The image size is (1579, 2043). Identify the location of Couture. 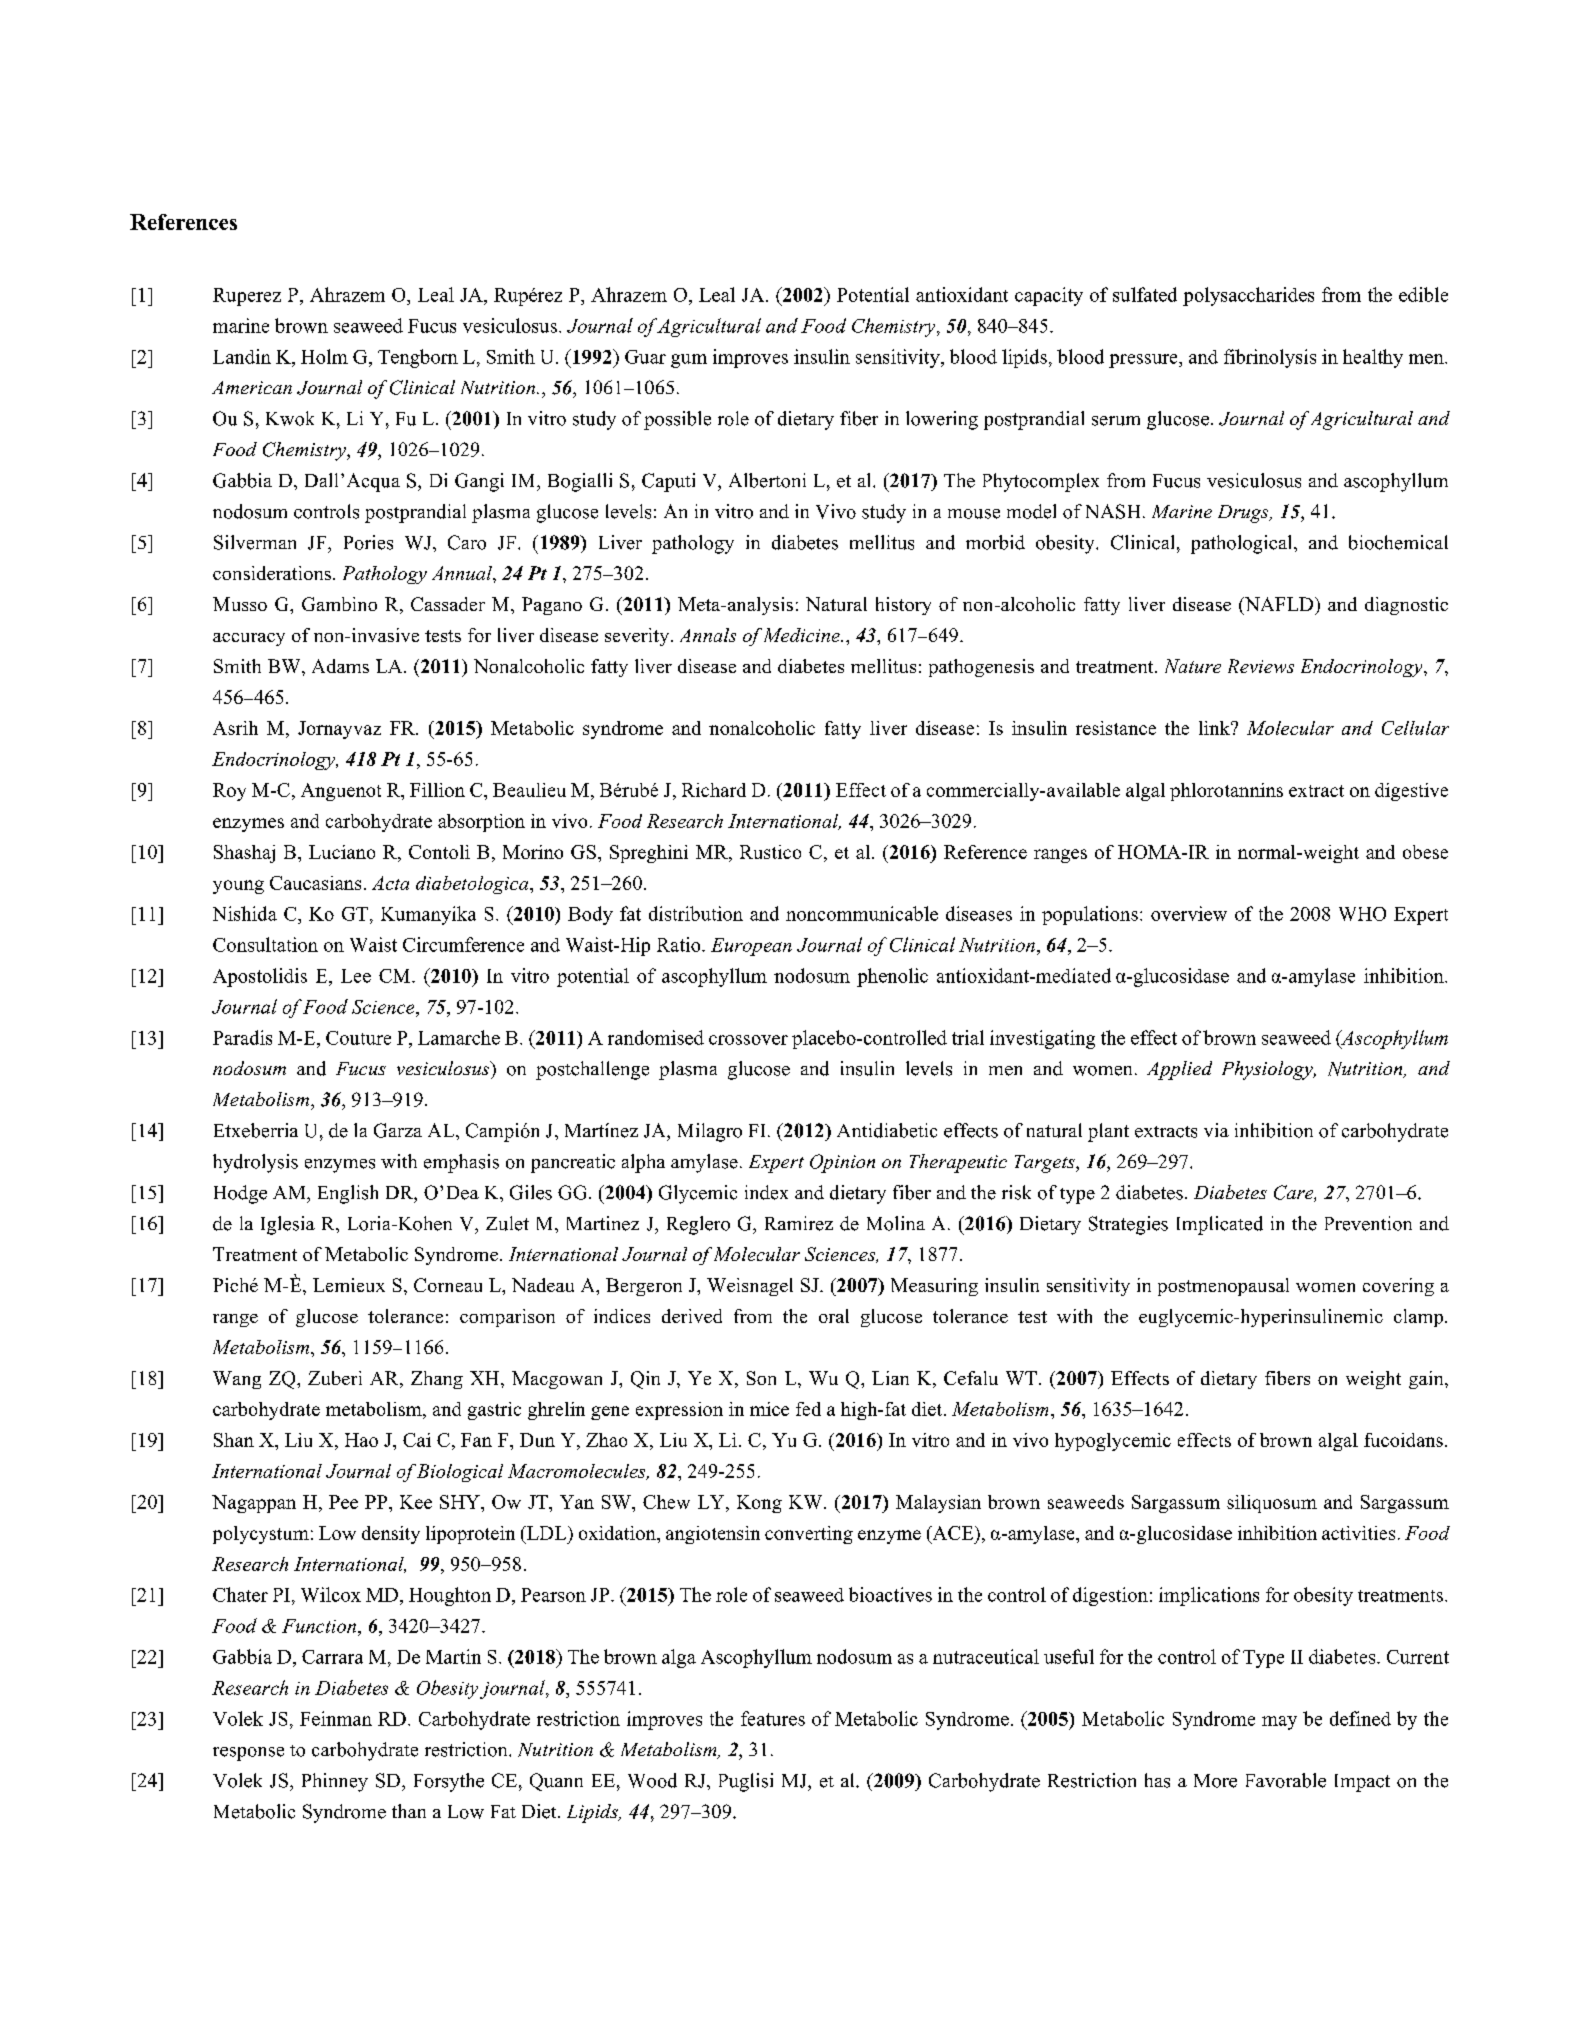
(358, 1038).
